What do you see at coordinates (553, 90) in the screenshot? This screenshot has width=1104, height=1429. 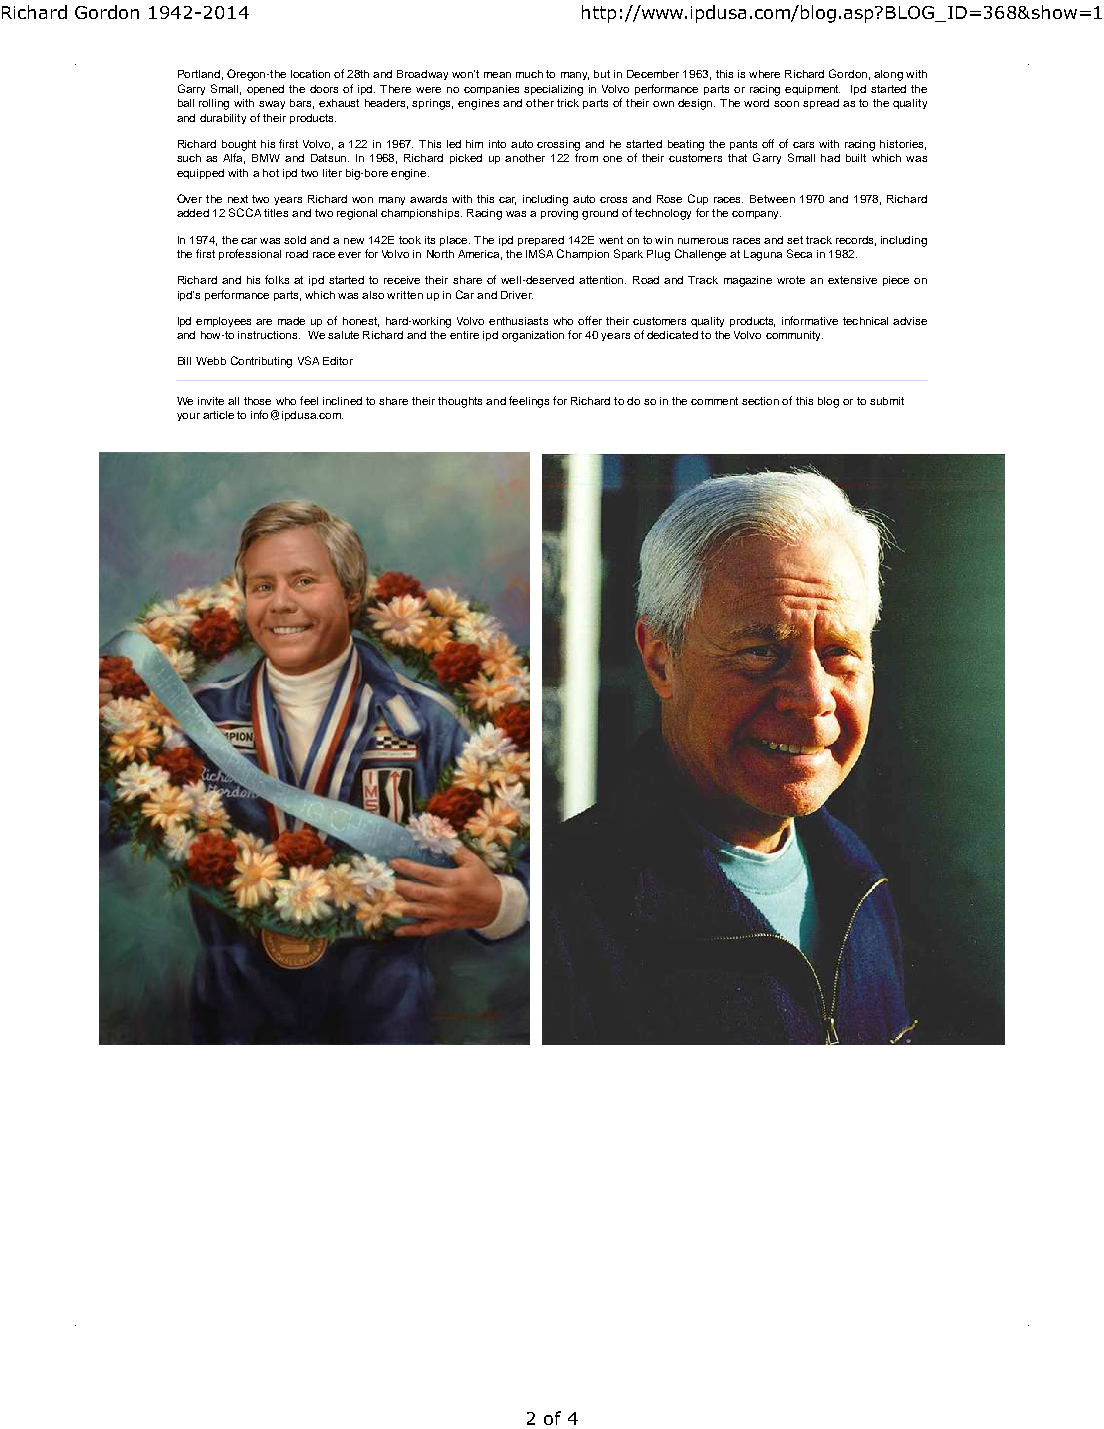 I see `specializing` at bounding box center [553, 90].
